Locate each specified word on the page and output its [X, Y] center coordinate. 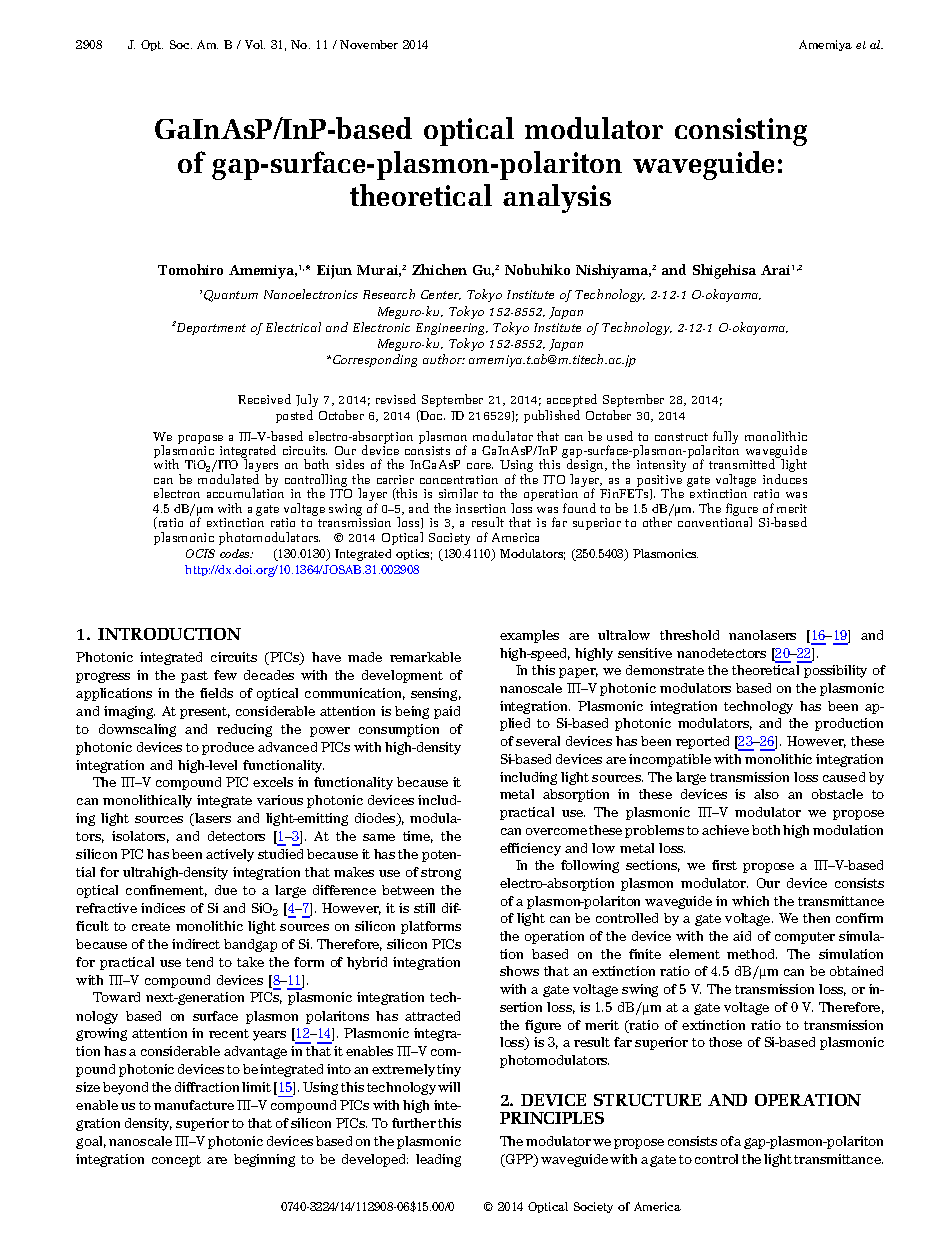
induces [785, 479]
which [750, 901]
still [424, 908]
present [205, 713]
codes [236, 553]
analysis [557, 198]
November [369, 44]
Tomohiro [190, 269]
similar [458, 493]
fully [725, 439]
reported [702, 742]
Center [441, 295]
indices [163, 908]
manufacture [194, 1105]
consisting [741, 132]
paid [447, 712]
